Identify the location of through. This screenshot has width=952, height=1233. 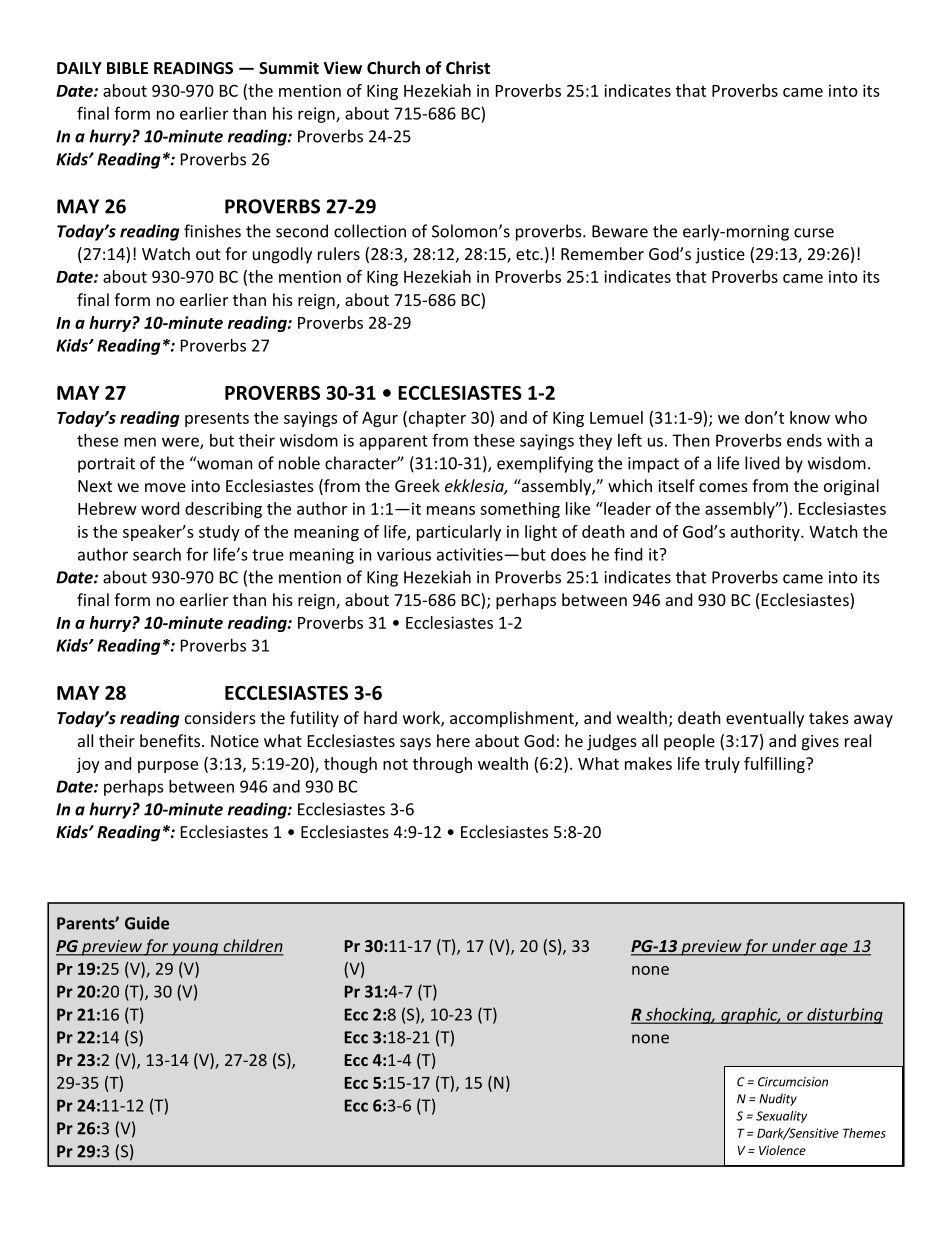
(442, 765).
